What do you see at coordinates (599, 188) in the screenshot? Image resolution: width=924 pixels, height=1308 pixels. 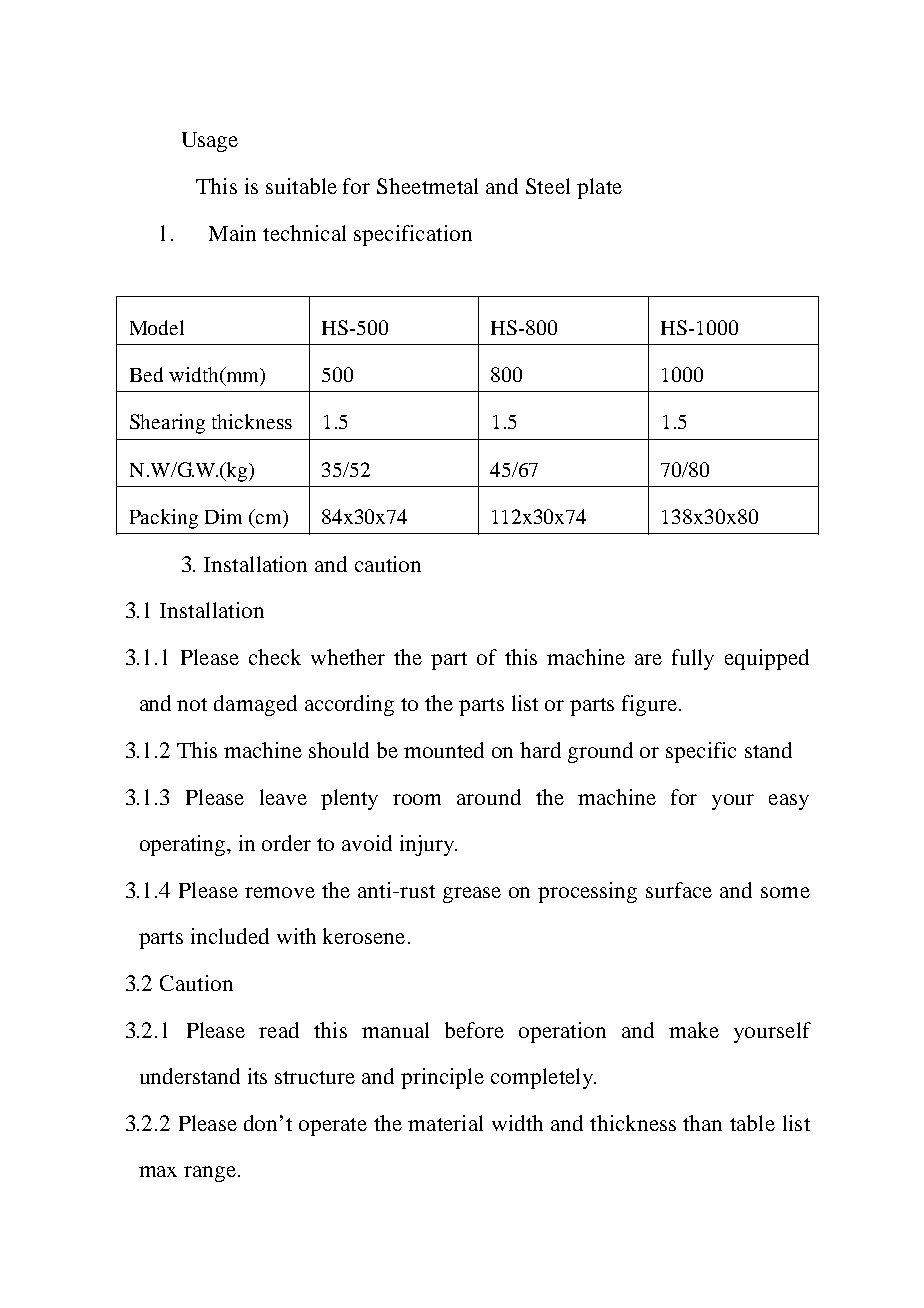 I see `plate` at bounding box center [599, 188].
